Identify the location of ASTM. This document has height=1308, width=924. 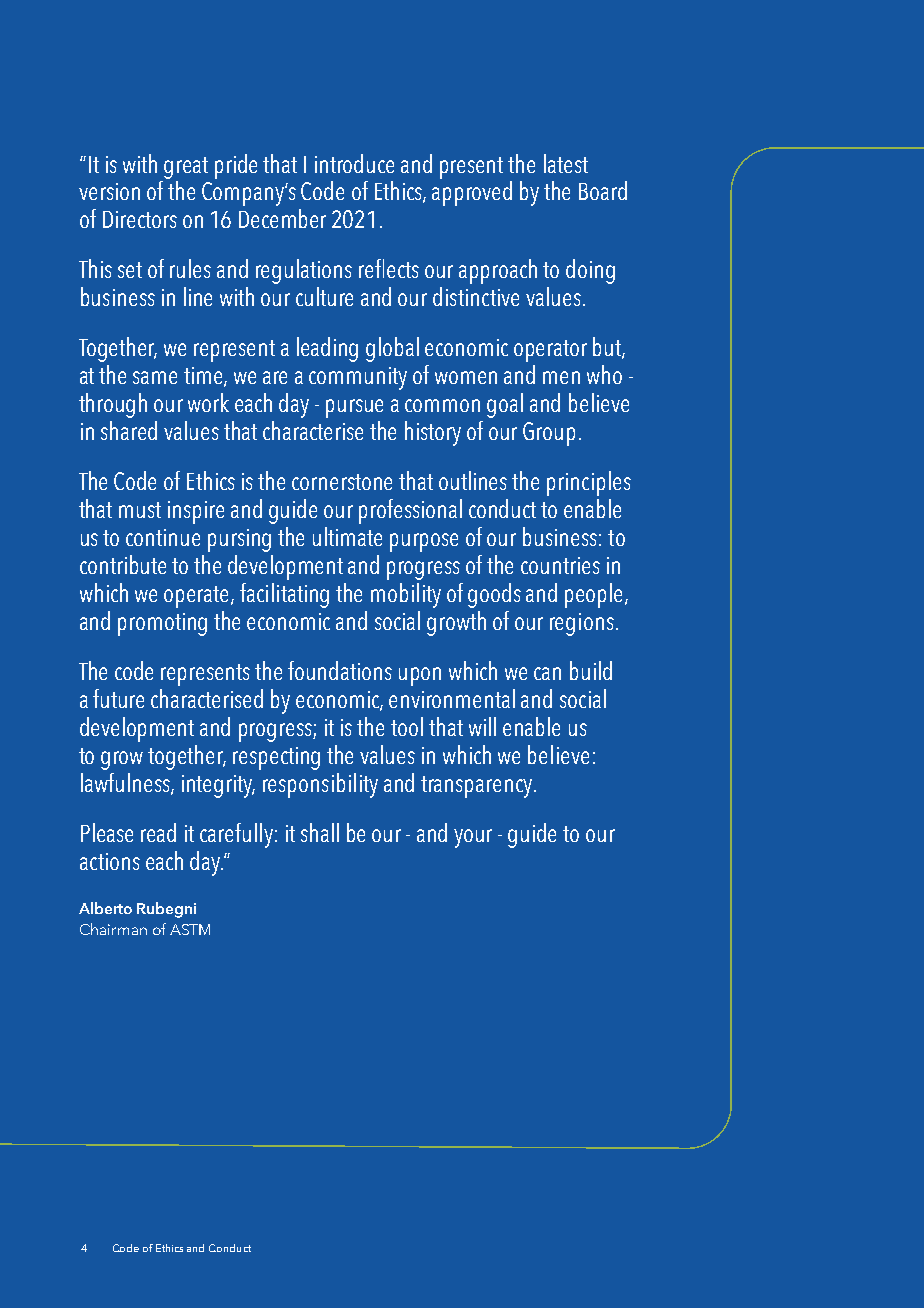
(190, 929).
